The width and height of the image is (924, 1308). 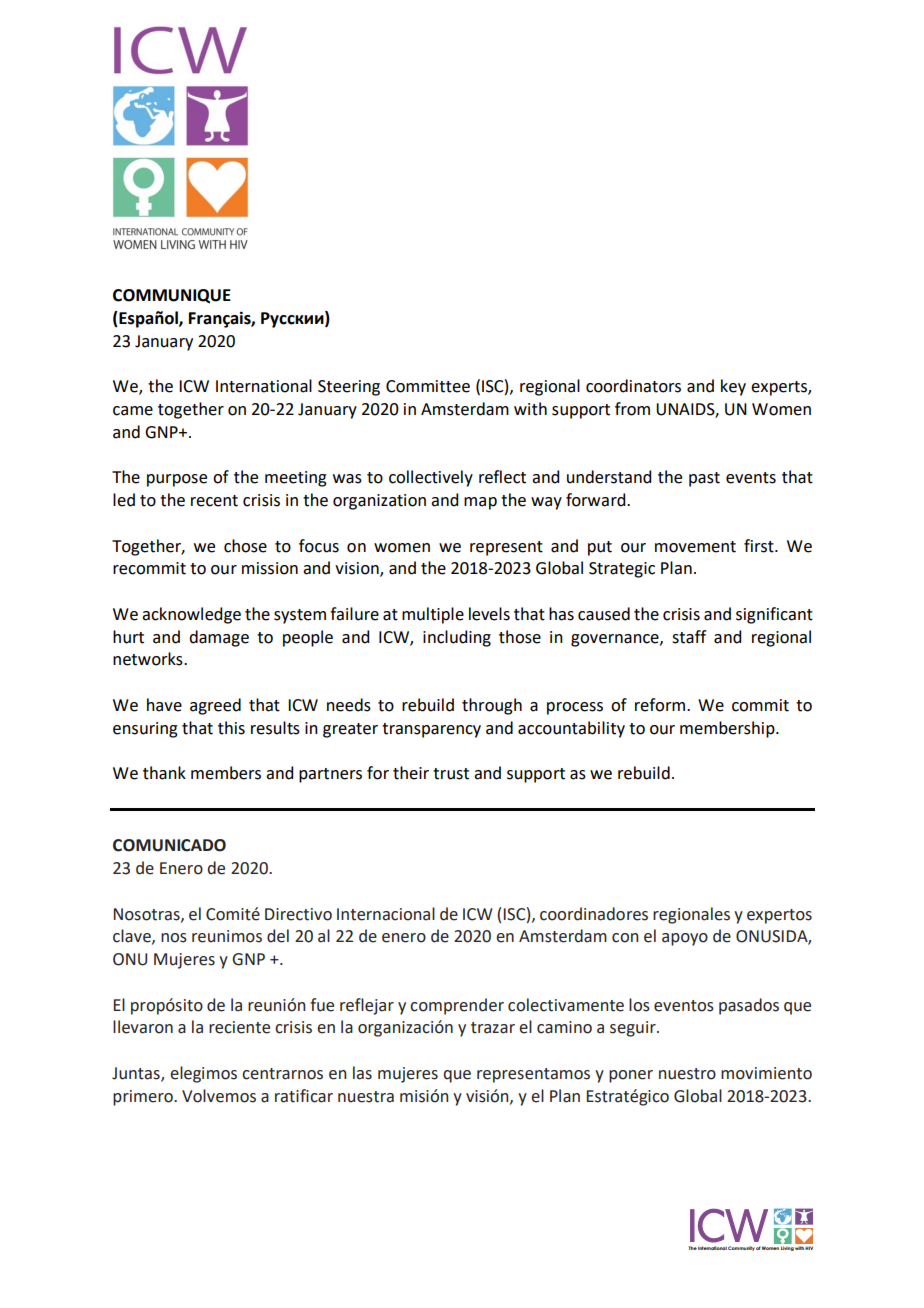 I want to click on COMMUNIQUE, so click(x=172, y=296).
